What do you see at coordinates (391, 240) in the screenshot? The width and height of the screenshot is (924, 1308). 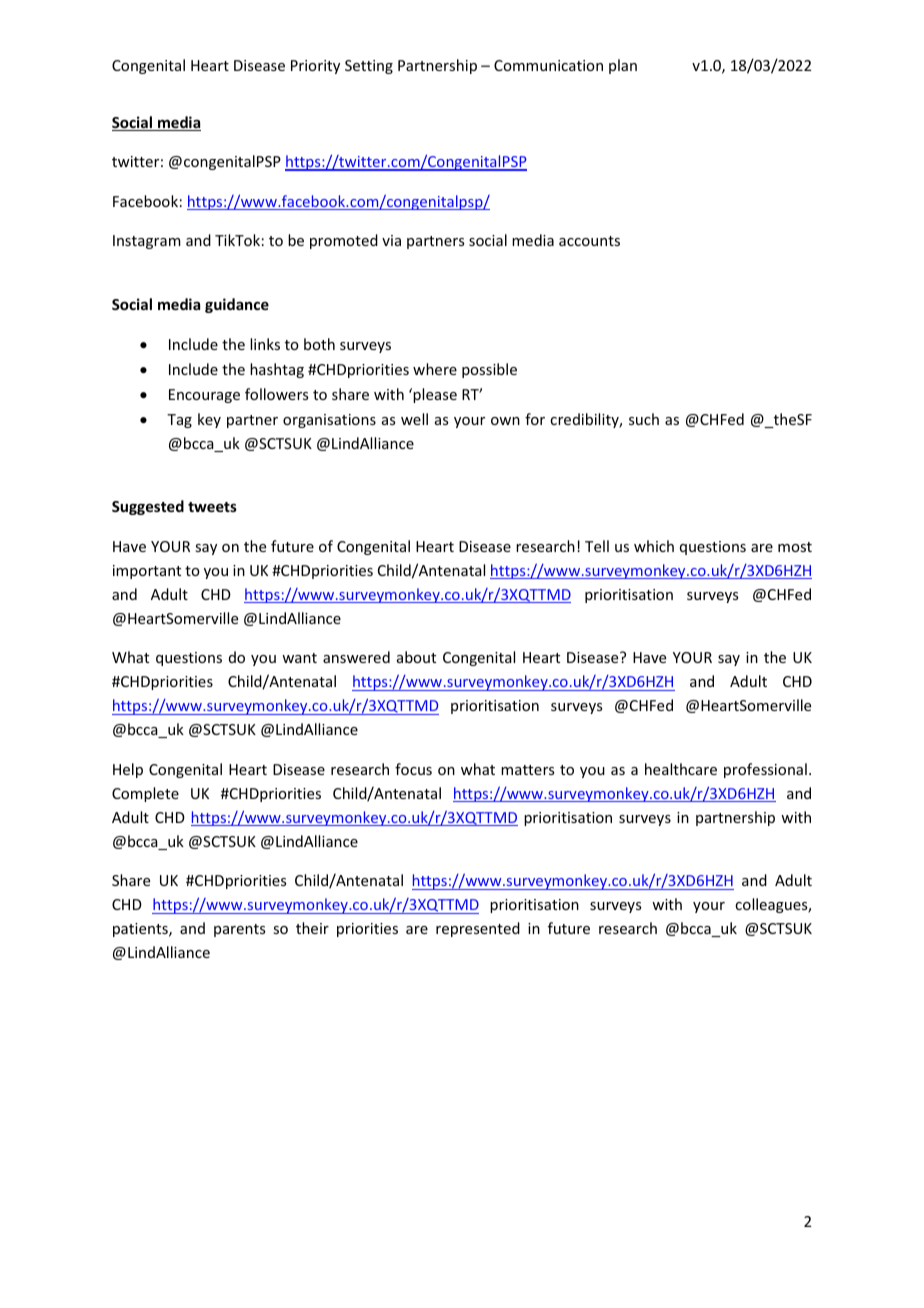 I see `via` at bounding box center [391, 240].
